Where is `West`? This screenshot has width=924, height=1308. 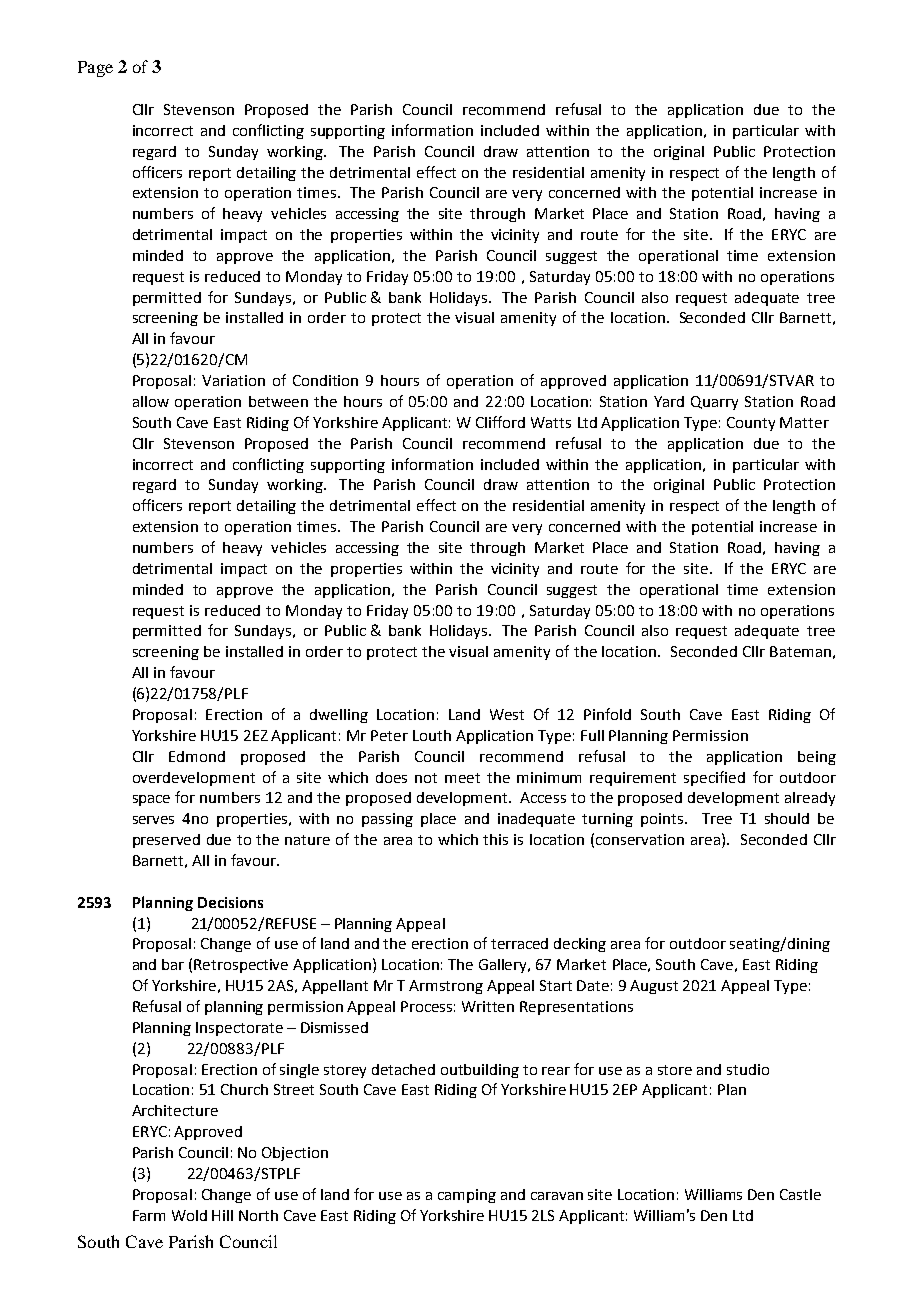
West is located at coordinates (507, 714).
